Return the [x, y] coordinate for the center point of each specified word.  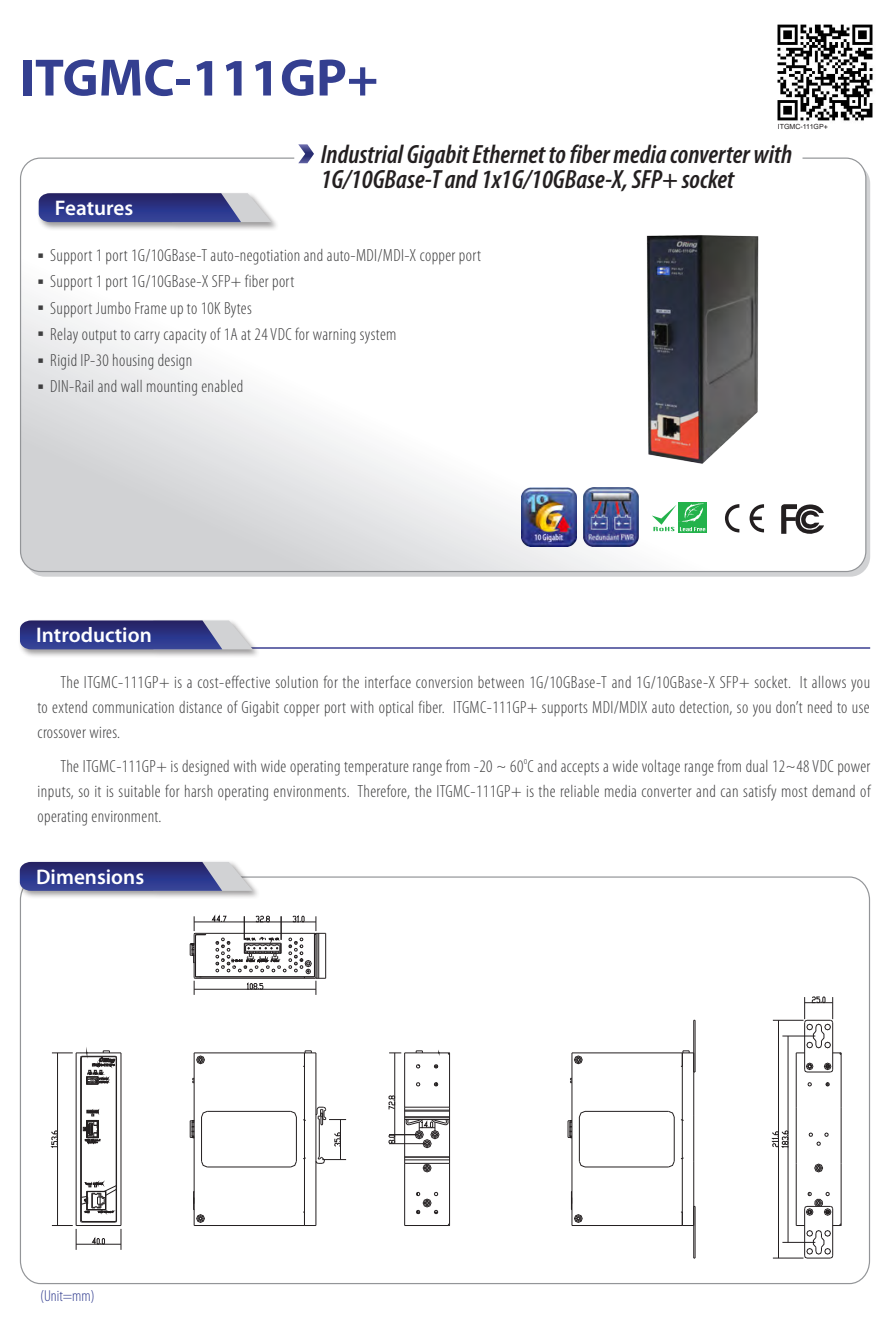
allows [829, 682]
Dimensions [90, 876]
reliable [580, 791]
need [820, 707]
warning [334, 336]
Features [94, 208]
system [378, 337]
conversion [444, 682]
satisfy [759, 792]
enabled [222, 386]
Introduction [94, 634]
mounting [172, 388]
